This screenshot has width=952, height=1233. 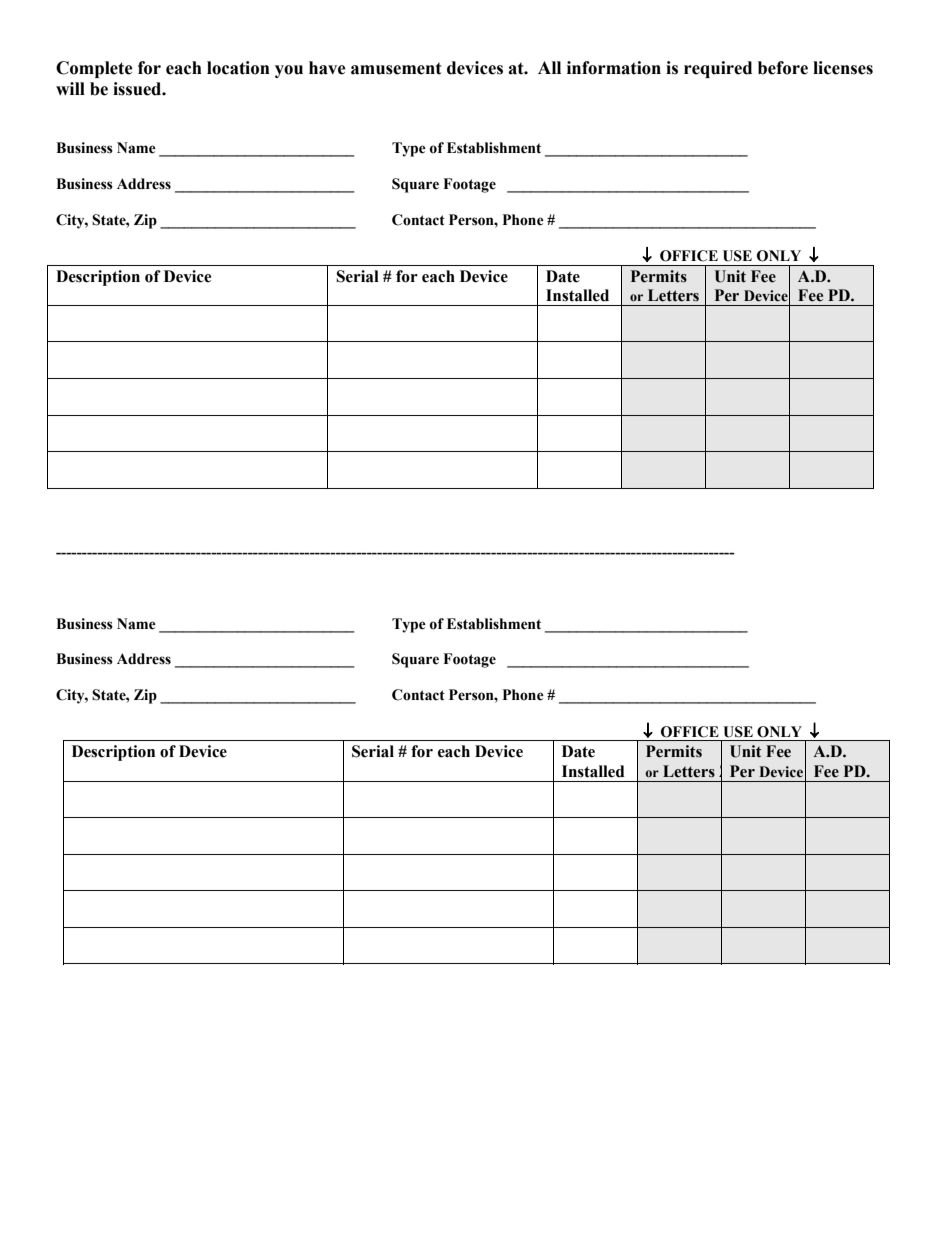 I want to click on required, so click(x=718, y=69).
